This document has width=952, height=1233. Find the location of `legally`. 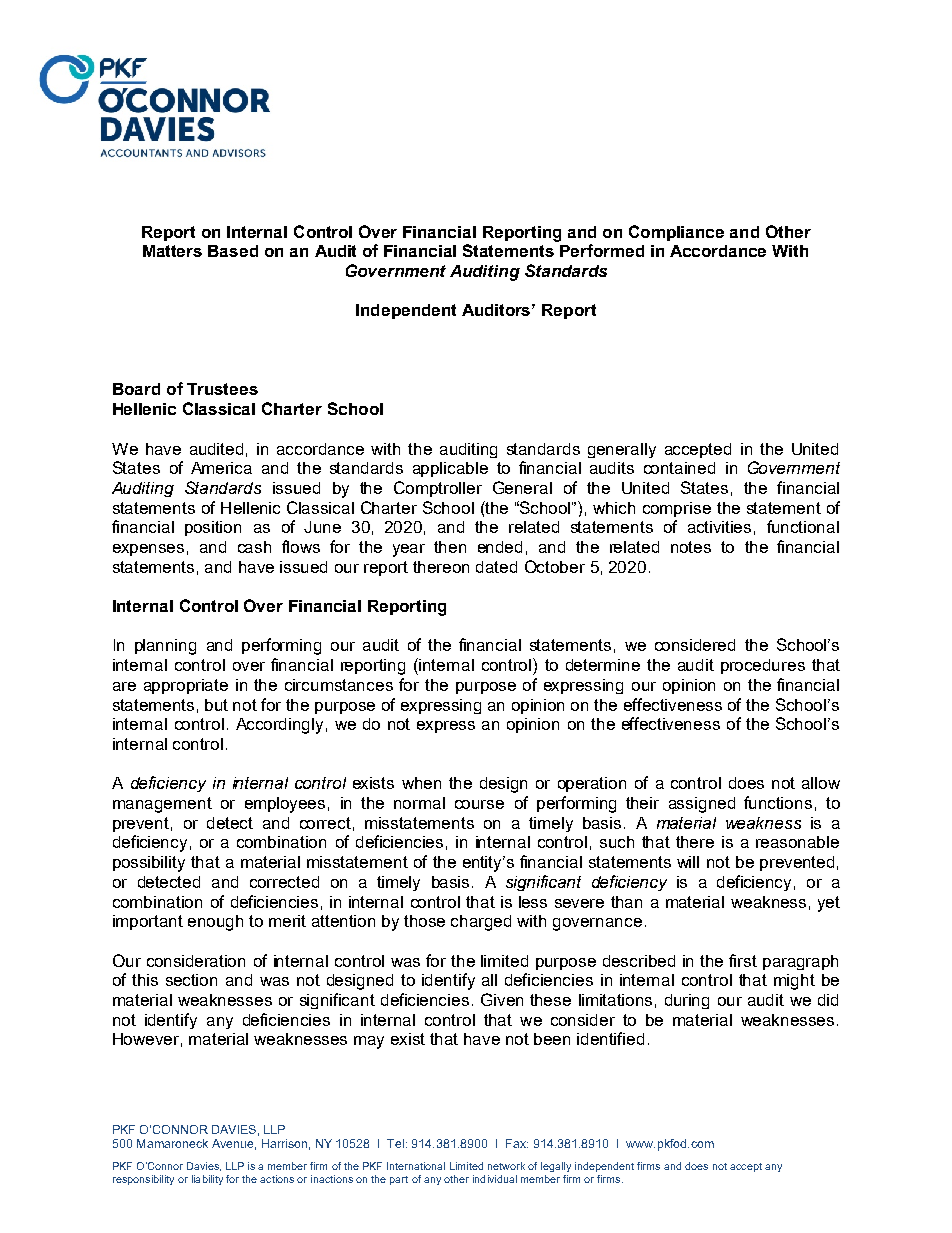

legally is located at coordinates (556, 1167).
